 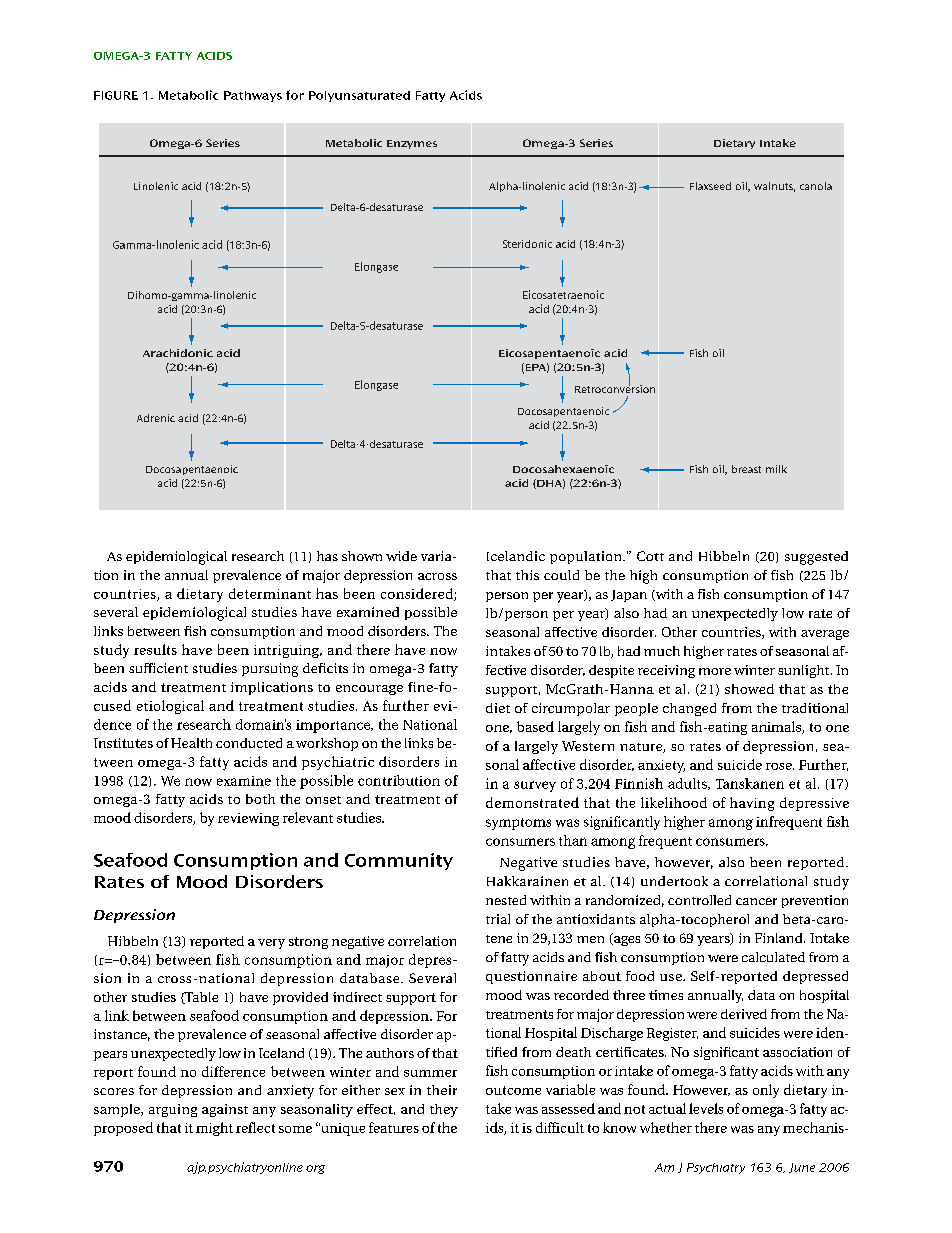 What do you see at coordinates (706, 1108) in the document?
I see `levels` at bounding box center [706, 1108].
